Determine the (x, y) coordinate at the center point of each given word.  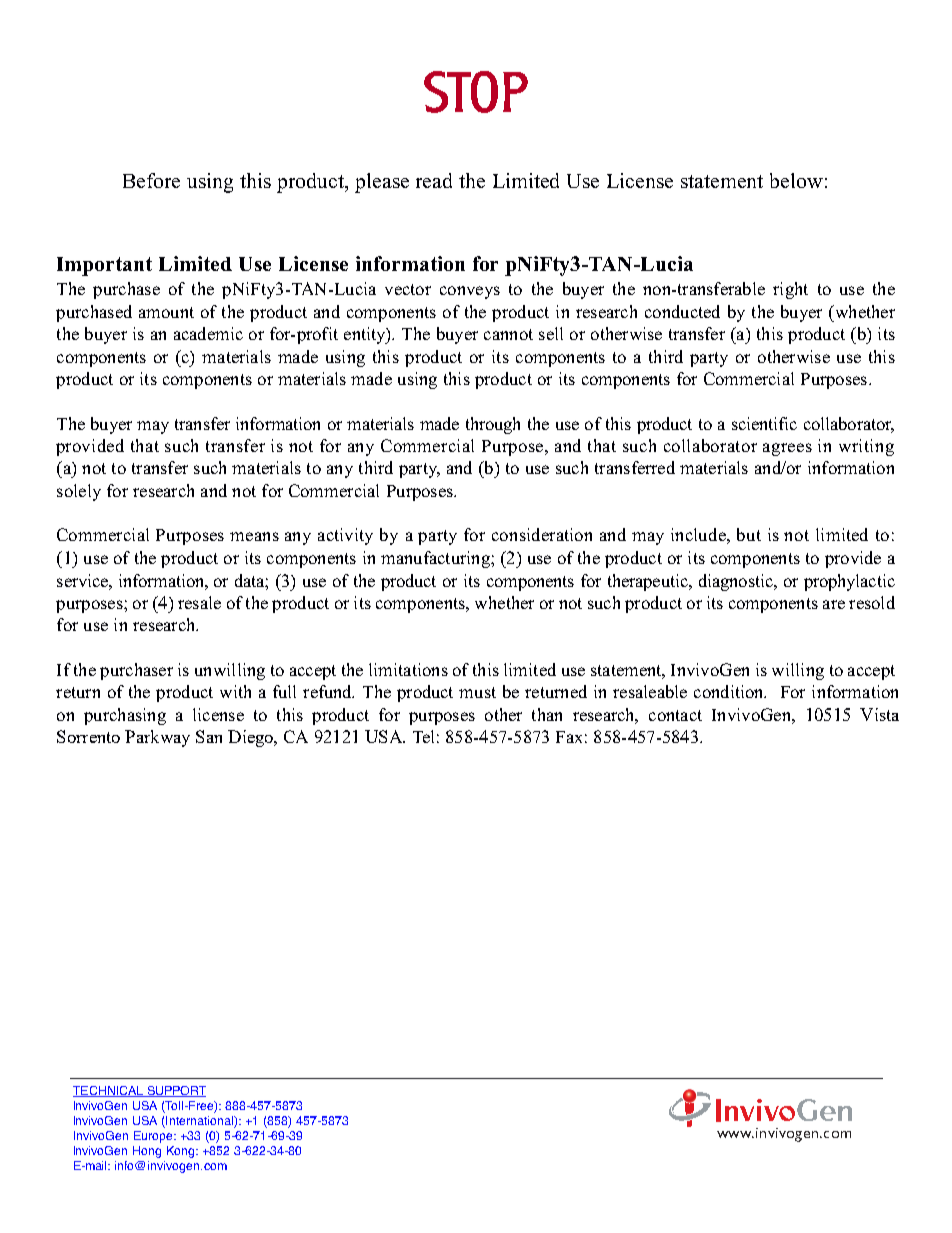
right (790, 290)
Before (151, 180)
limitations (408, 669)
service (83, 580)
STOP (476, 92)
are (834, 604)
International (199, 1122)
